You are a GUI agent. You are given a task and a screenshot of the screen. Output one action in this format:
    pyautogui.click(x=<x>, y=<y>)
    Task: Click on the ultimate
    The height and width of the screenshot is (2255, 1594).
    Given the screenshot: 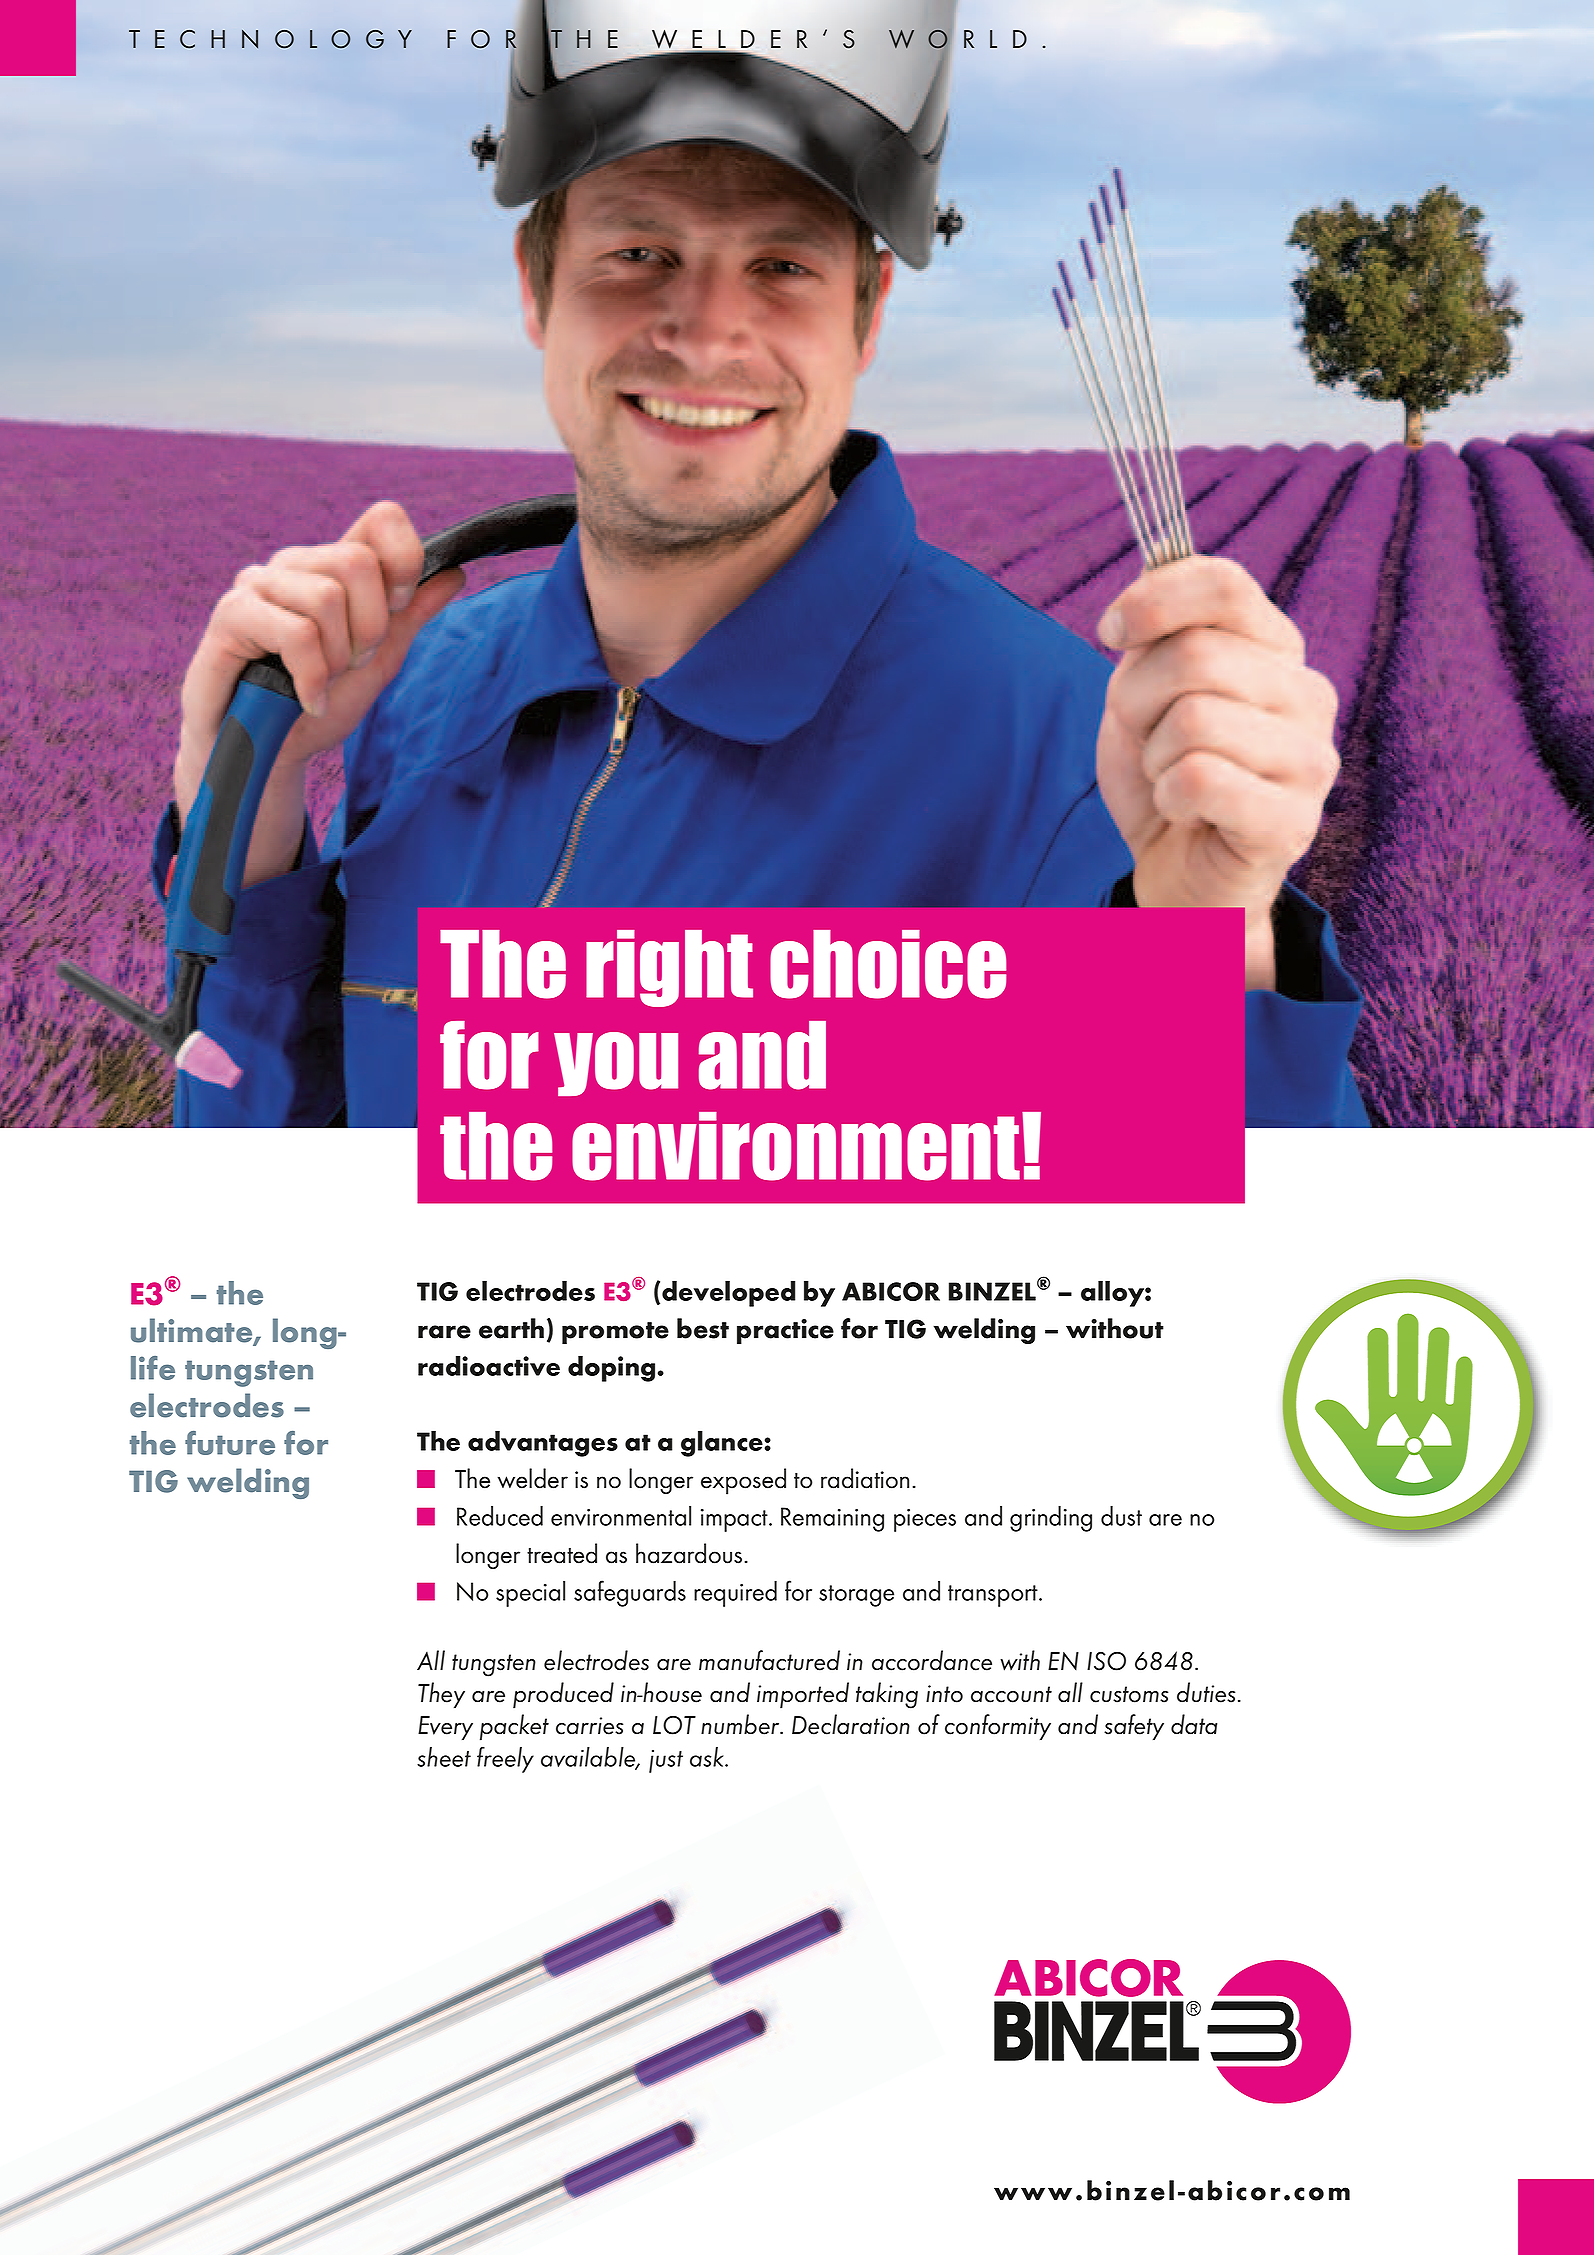 What is the action you would take?
    pyautogui.click(x=193, y=1331)
